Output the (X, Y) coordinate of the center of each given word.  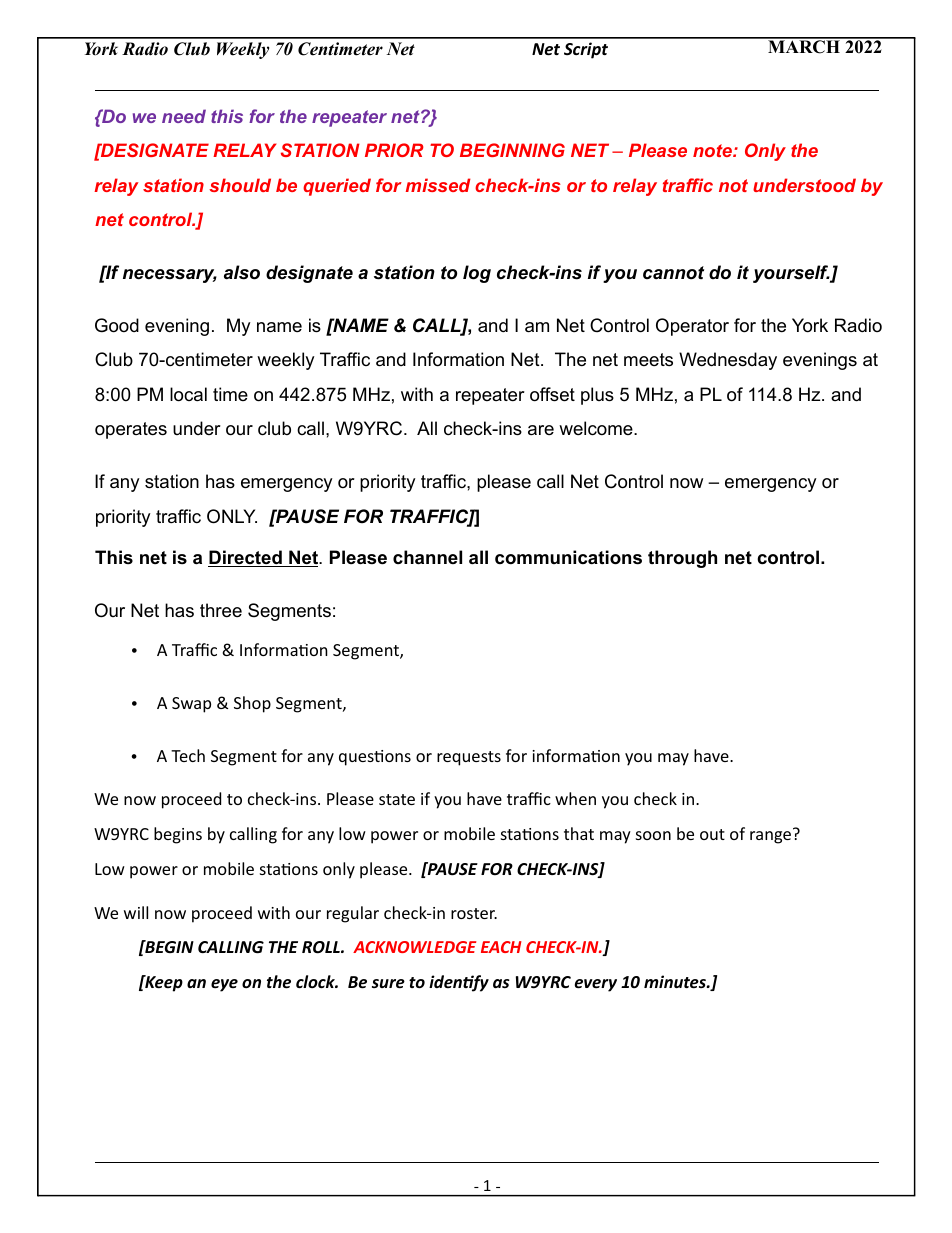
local (188, 394)
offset (552, 394)
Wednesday (728, 361)
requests (469, 758)
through (682, 559)
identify (459, 983)
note (713, 150)
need (184, 116)
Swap (191, 705)
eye (224, 985)
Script (586, 50)
